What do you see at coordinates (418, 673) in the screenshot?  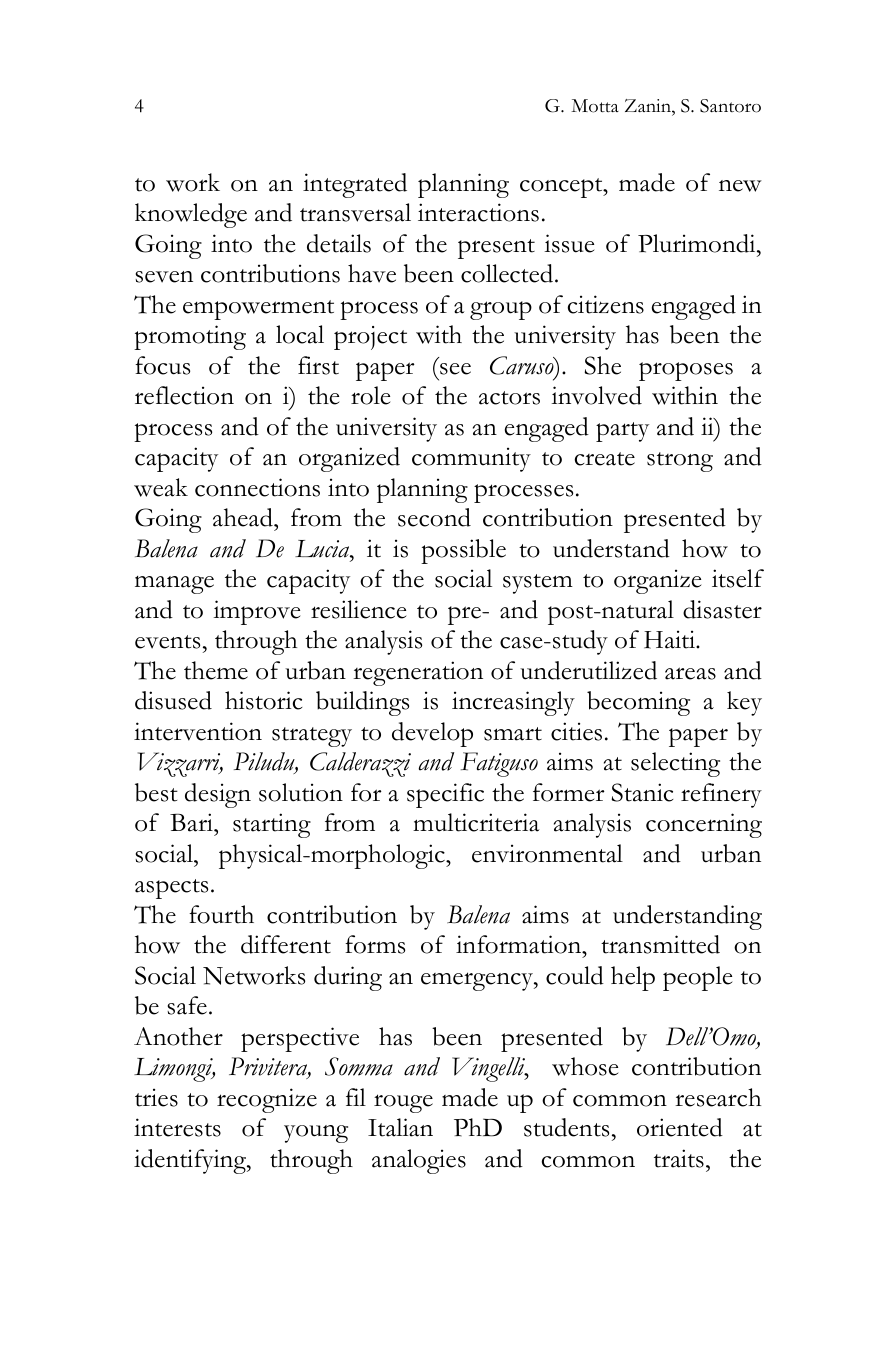 I see `regeneration` at bounding box center [418, 673].
